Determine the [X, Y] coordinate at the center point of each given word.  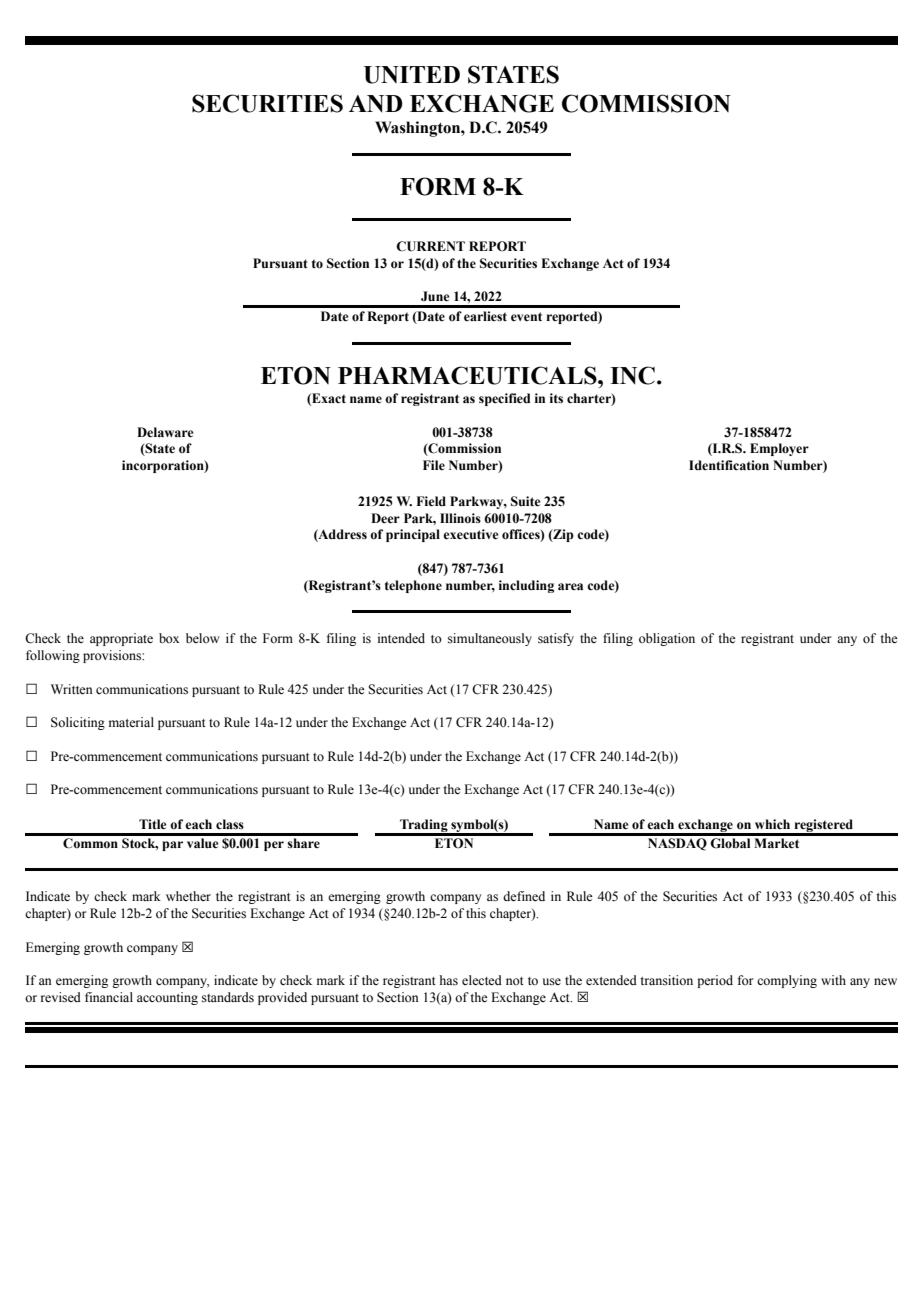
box [169, 638]
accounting [167, 998]
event [526, 316]
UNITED [412, 75]
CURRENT [430, 246]
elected [482, 980]
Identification [729, 465]
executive [470, 534]
